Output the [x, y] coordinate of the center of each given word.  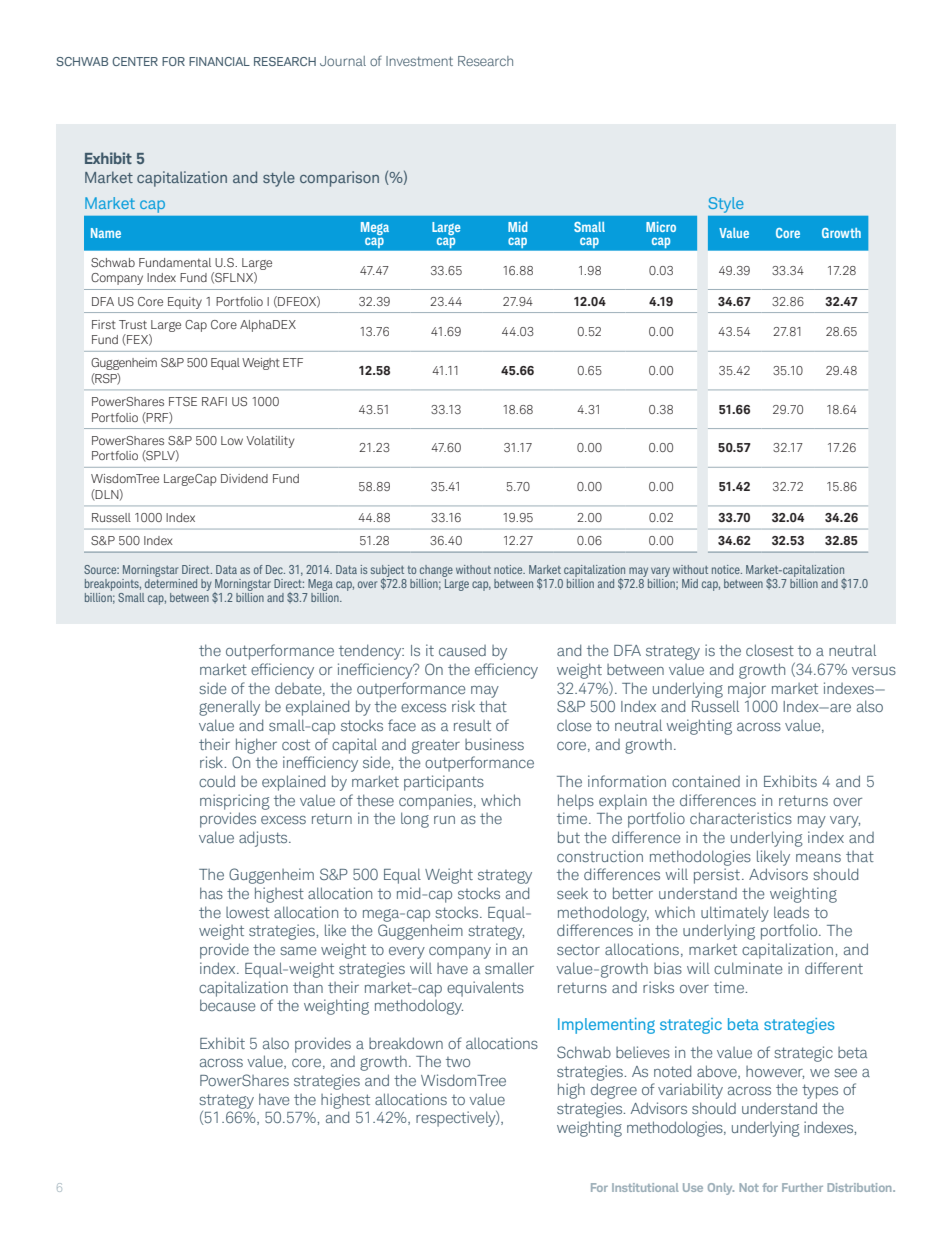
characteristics [741, 818]
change [436, 572]
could [217, 781]
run [444, 820]
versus [874, 671]
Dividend [244, 478]
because [228, 1005]
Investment [419, 61]
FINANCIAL [219, 61]
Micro [661, 227]
